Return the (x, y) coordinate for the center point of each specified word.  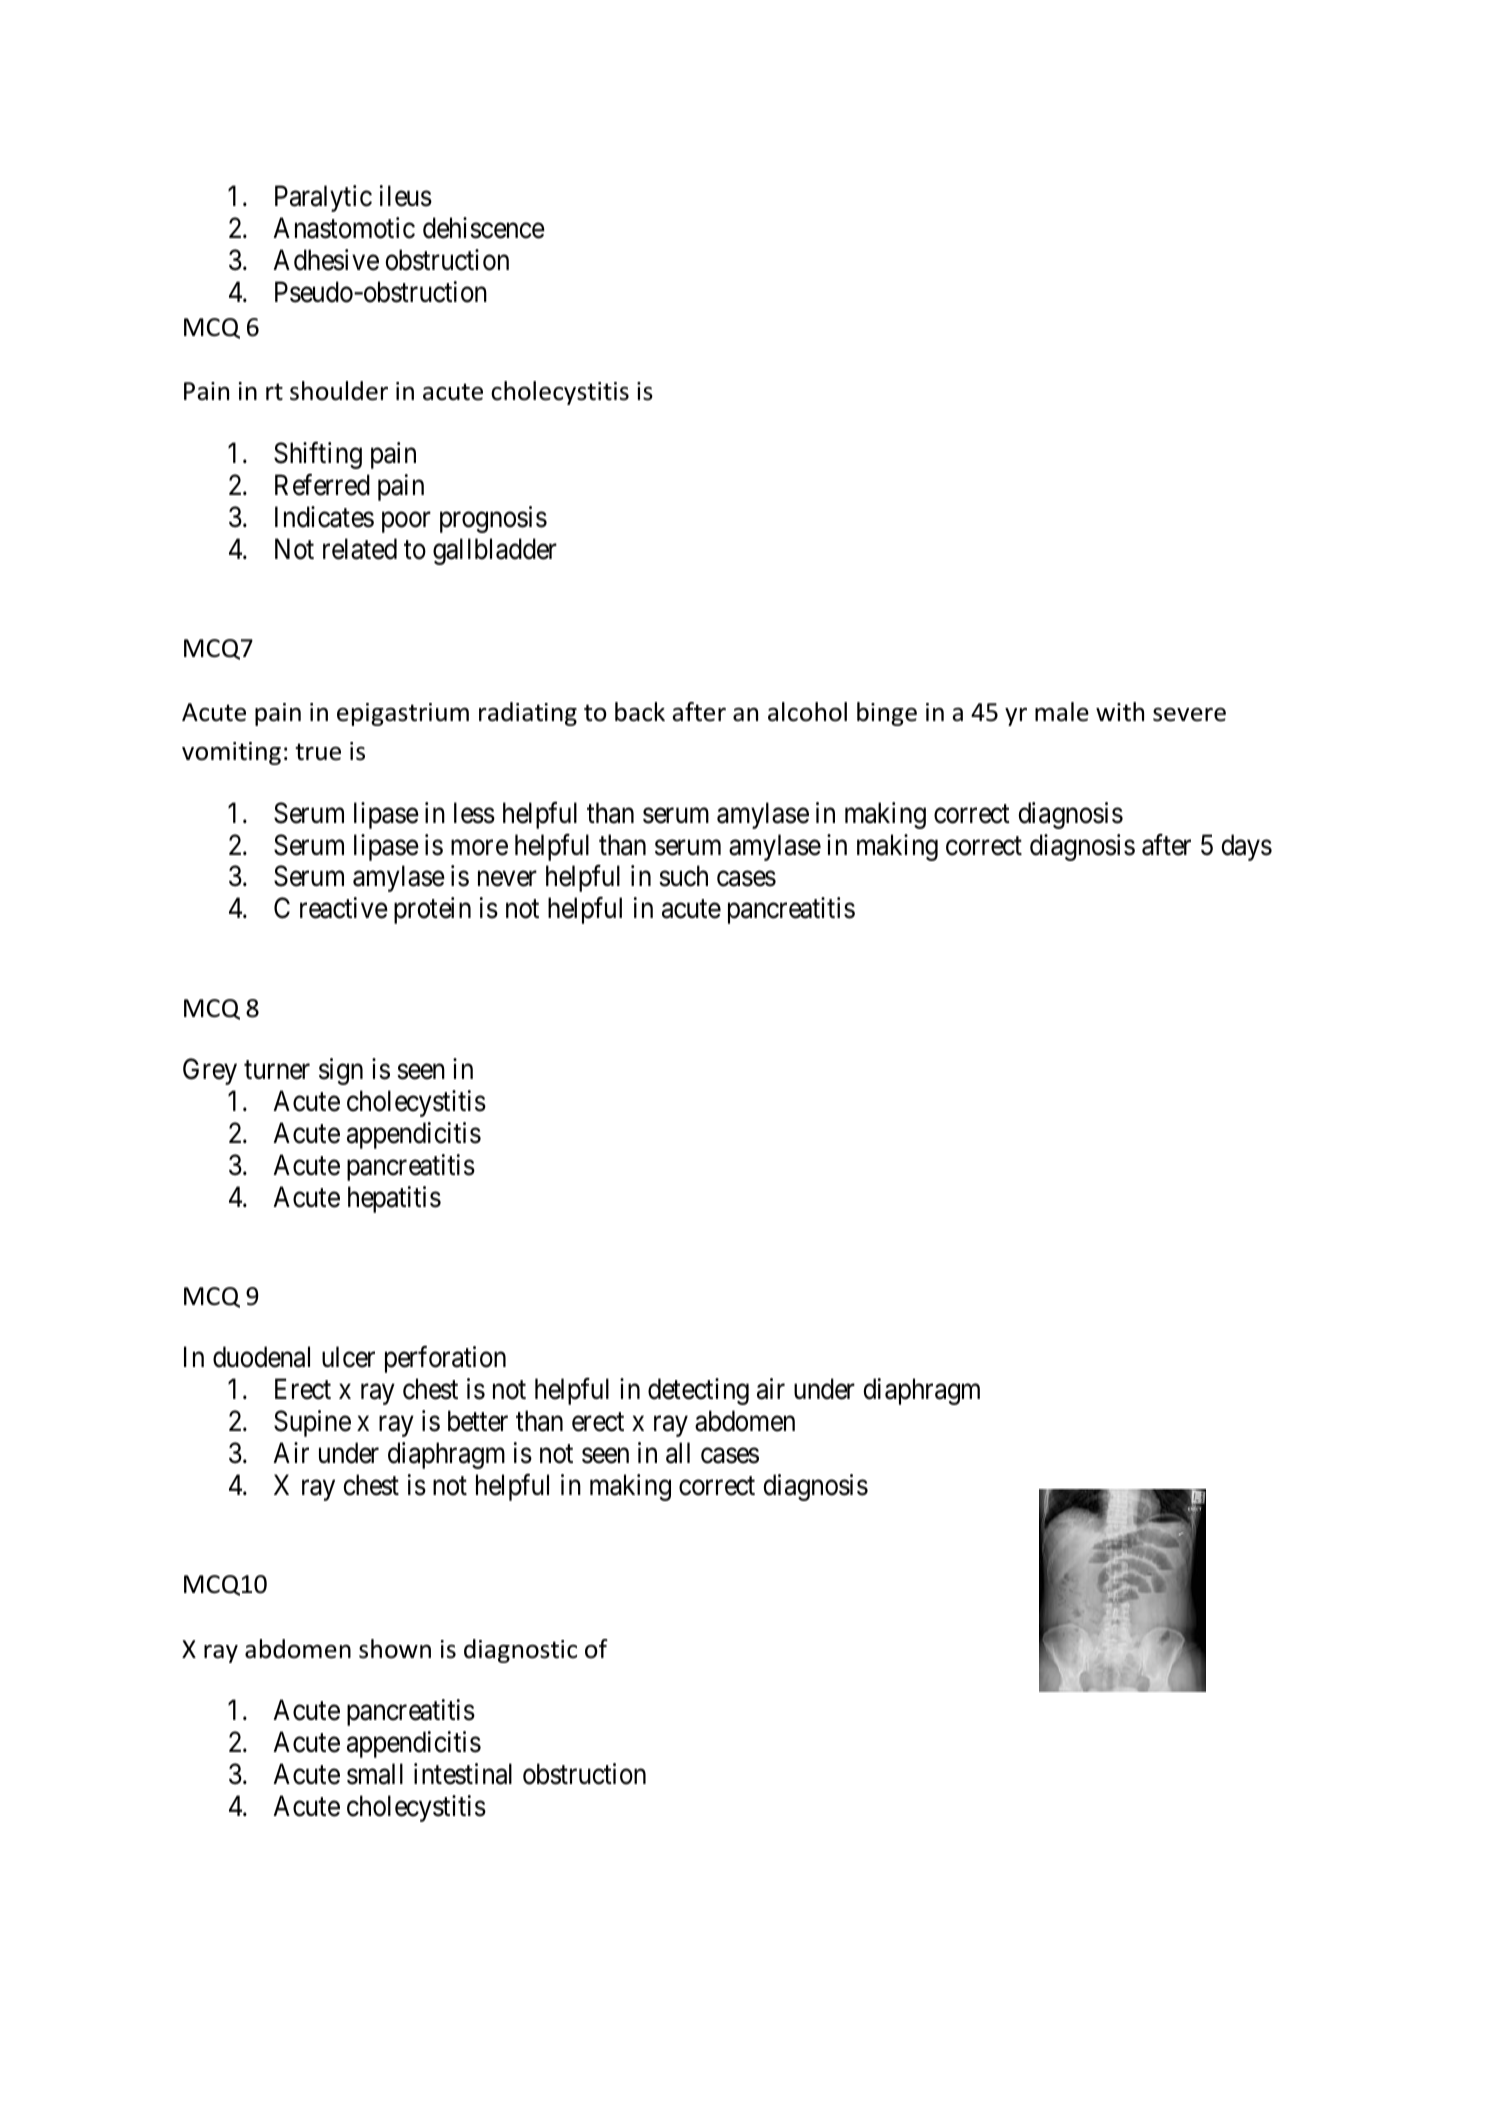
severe (1189, 714)
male (1062, 712)
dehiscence (484, 228)
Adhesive (326, 260)
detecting (698, 1391)
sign (341, 1071)
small (375, 1774)
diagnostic (520, 1651)
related (360, 549)
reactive (344, 908)
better (478, 1421)
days (1246, 847)
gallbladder (495, 551)
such (683, 876)
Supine (312, 1423)
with (1120, 712)
